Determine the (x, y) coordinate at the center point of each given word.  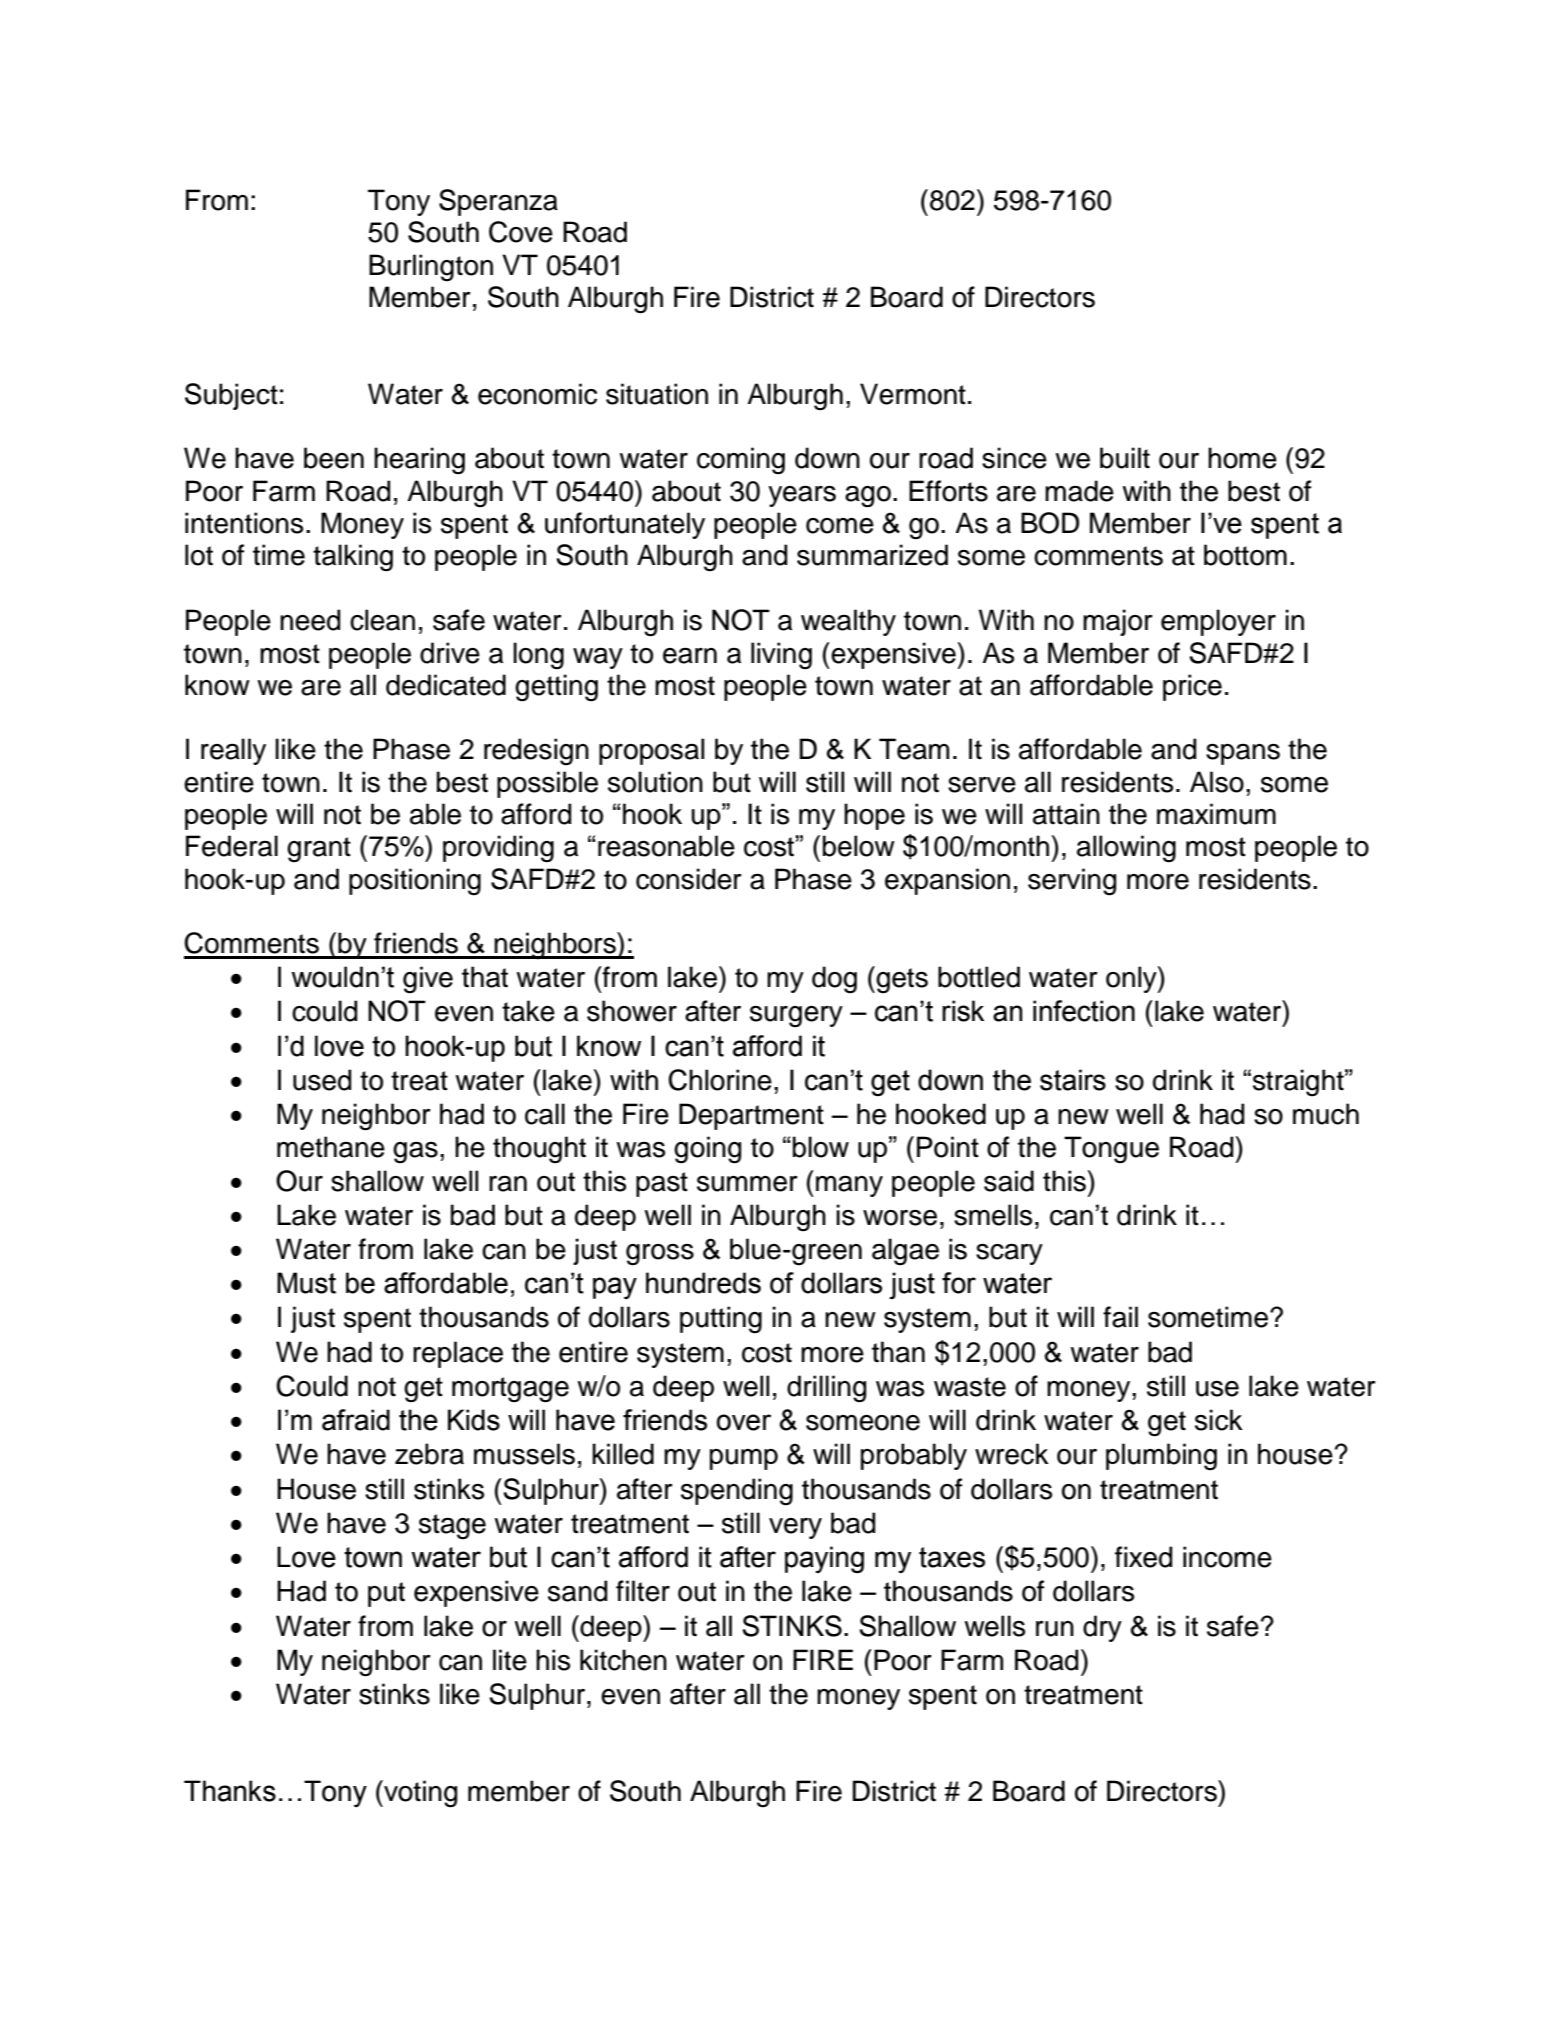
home (1242, 458)
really (233, 751)
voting (419, 1794)
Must (306, 1283)
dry (1102, 1628)
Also (1217, 782)
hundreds (703, 1283)
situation (657, 394)
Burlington (431, 268)
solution (655, 782)
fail (1120, 1317)
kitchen (623, 1660)
